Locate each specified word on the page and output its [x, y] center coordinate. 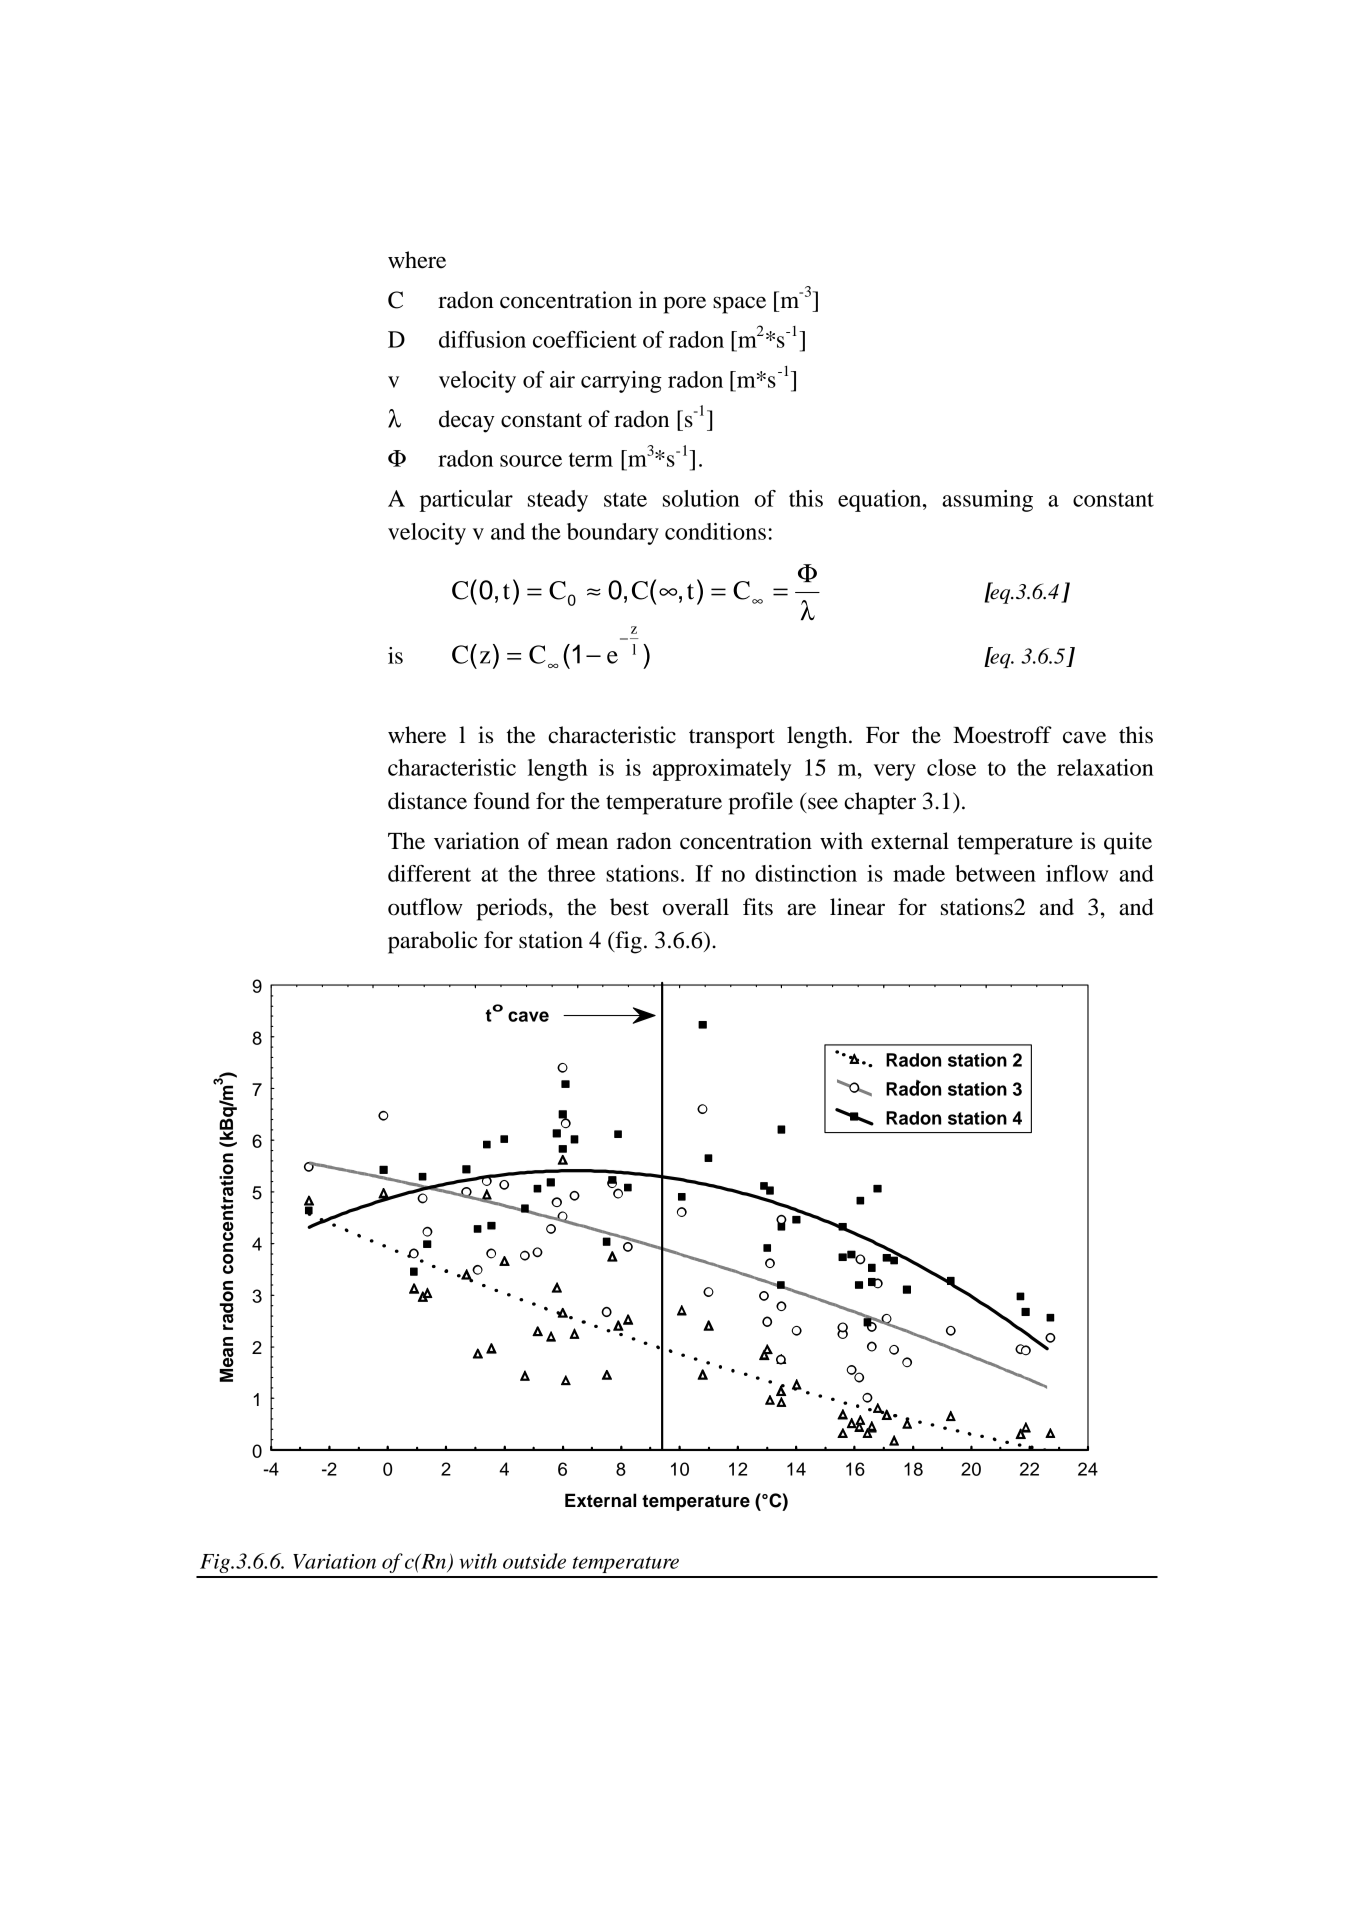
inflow [1077, 873]
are [801, 909]
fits [758, 907]
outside [534, 1561]
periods [511, 909]
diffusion [482, 339]
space [739, 305]
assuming [987, 501]
